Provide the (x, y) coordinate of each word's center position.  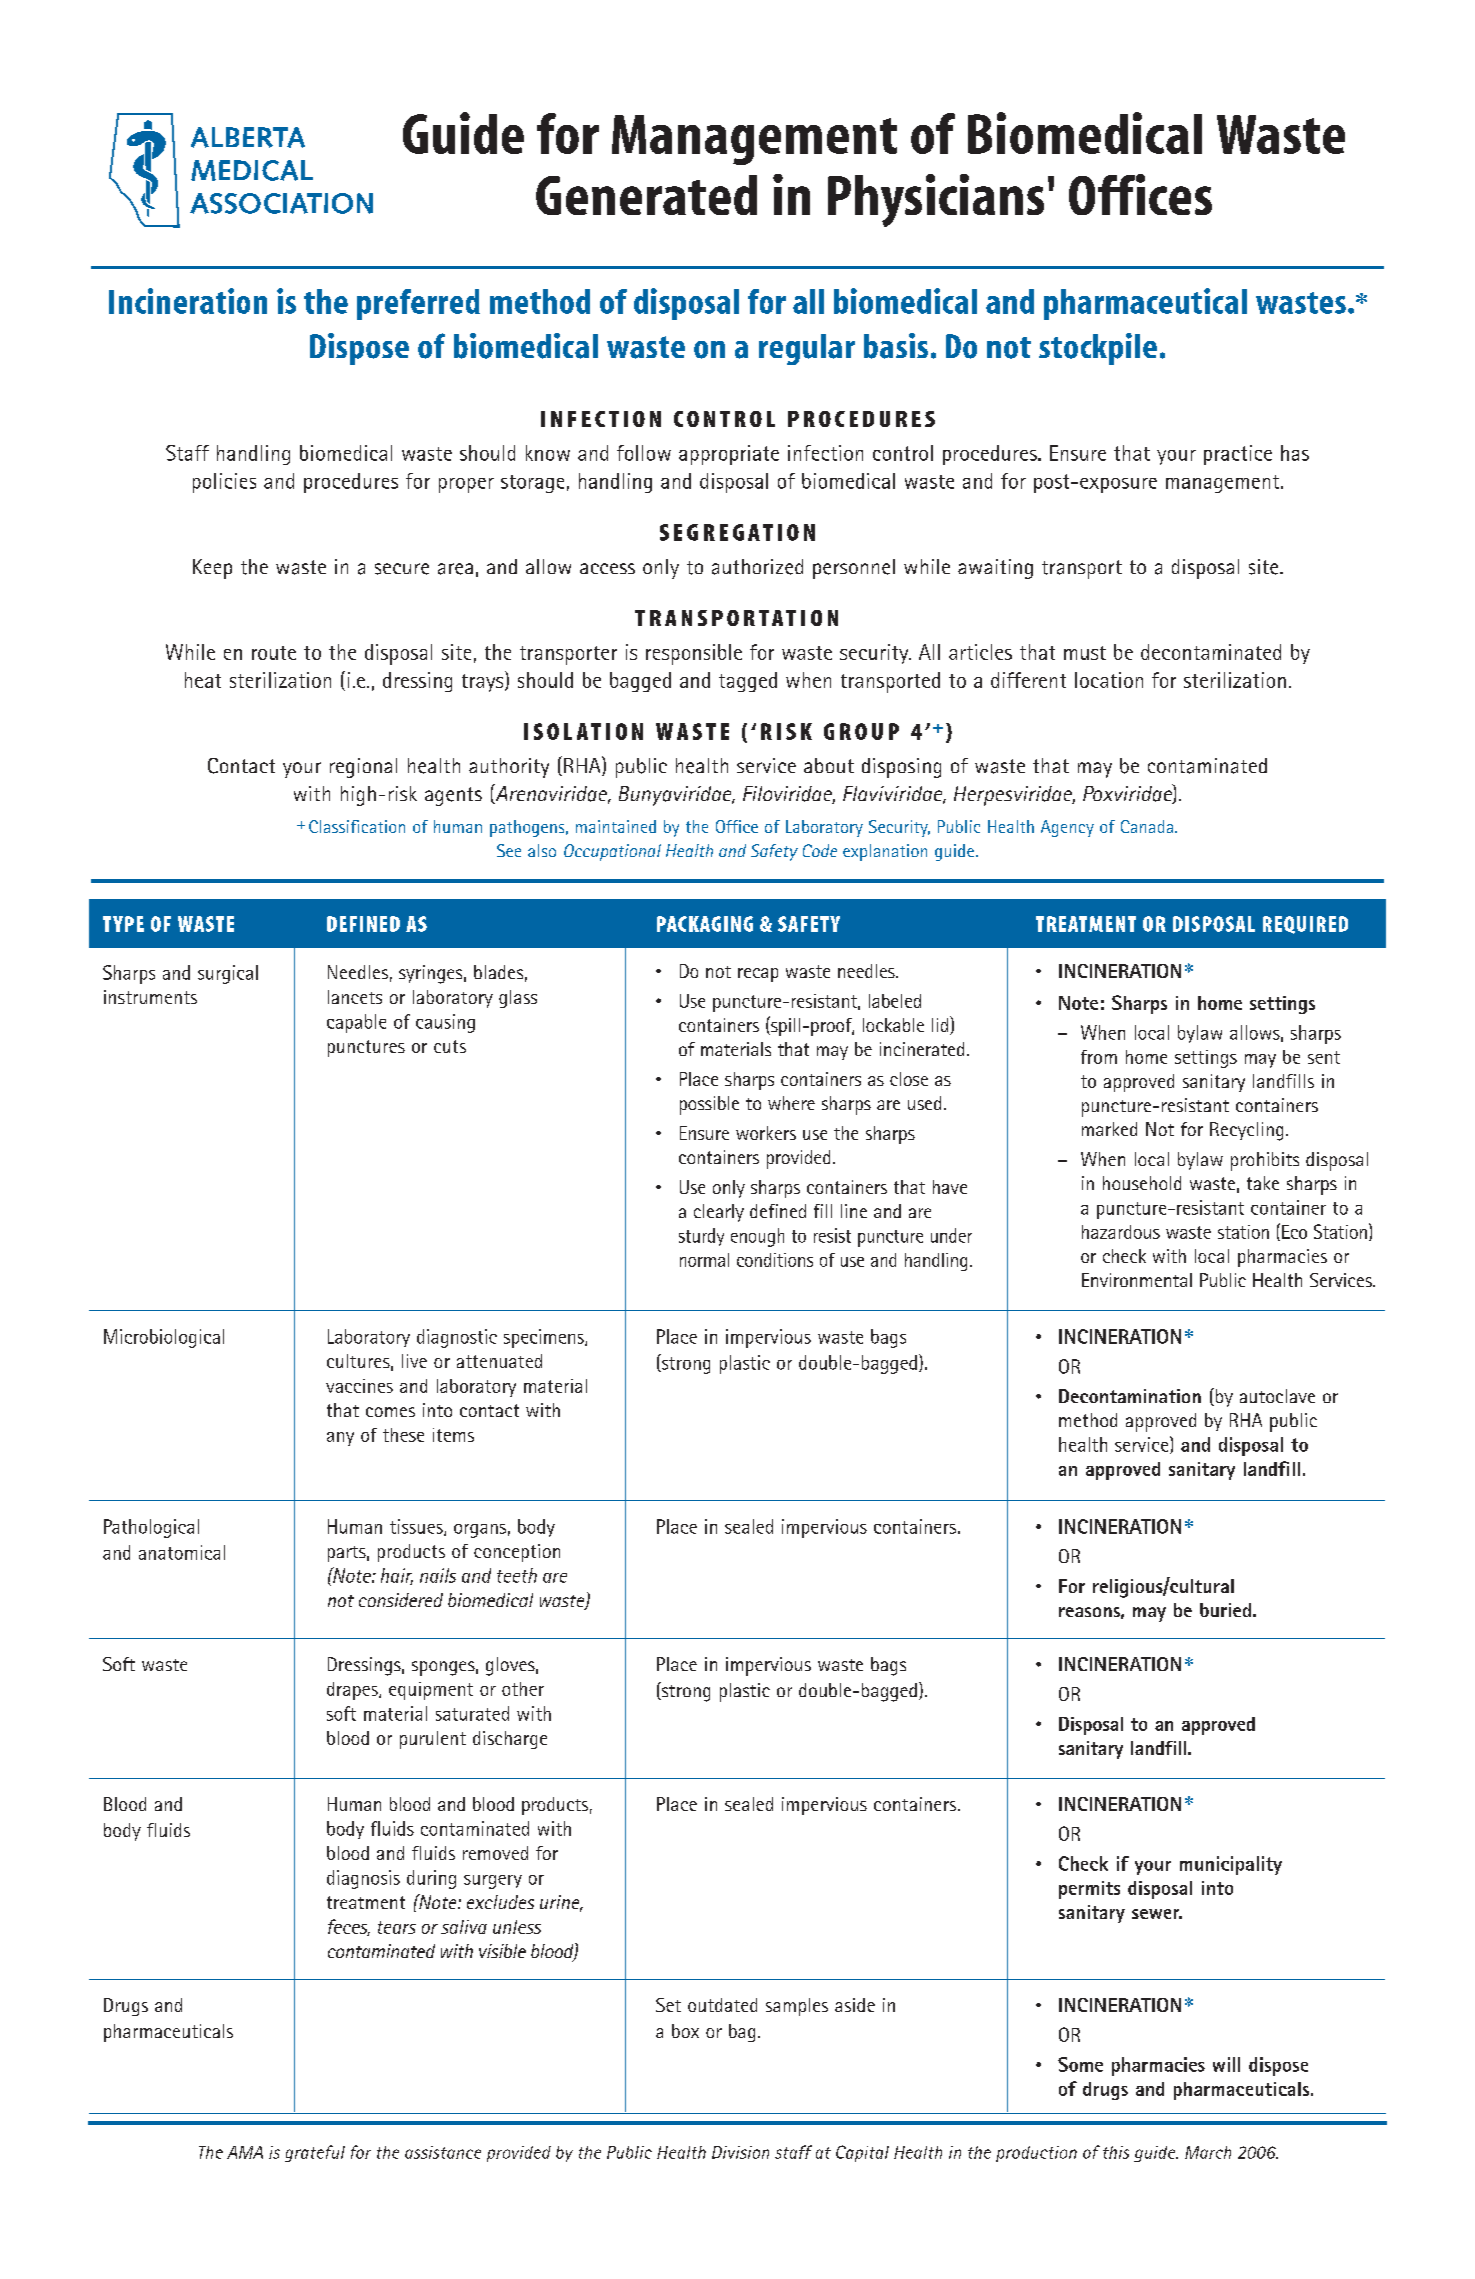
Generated (646, 195)
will (1226, 2064)
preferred (418, 304)
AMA (245, 2152)
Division (740, 2152)
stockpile (1098, 349)
